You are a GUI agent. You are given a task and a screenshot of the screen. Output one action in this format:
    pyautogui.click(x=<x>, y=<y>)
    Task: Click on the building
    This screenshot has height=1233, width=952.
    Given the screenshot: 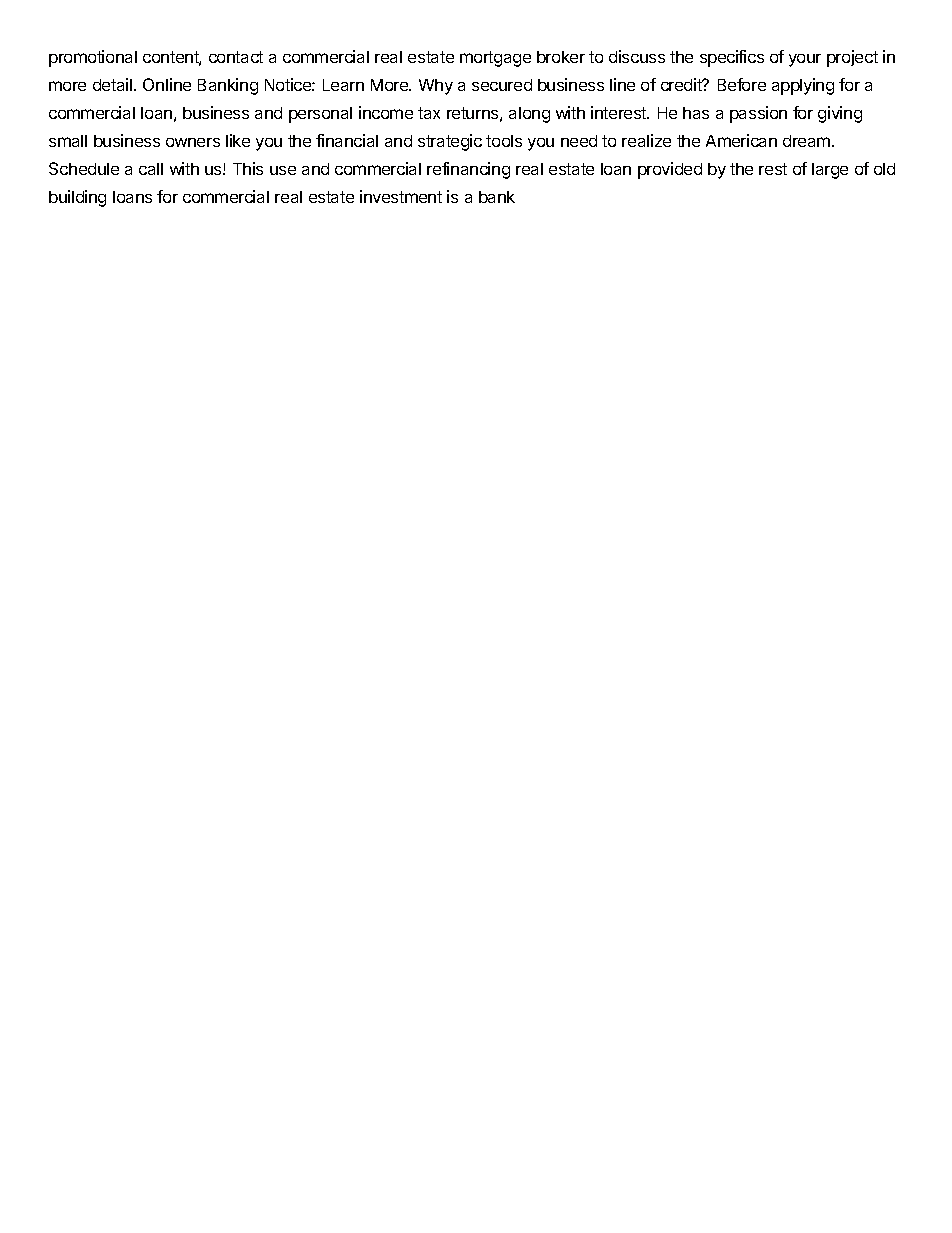 What is the action you would take?
    pyautogui.click(x=77, y=198)
